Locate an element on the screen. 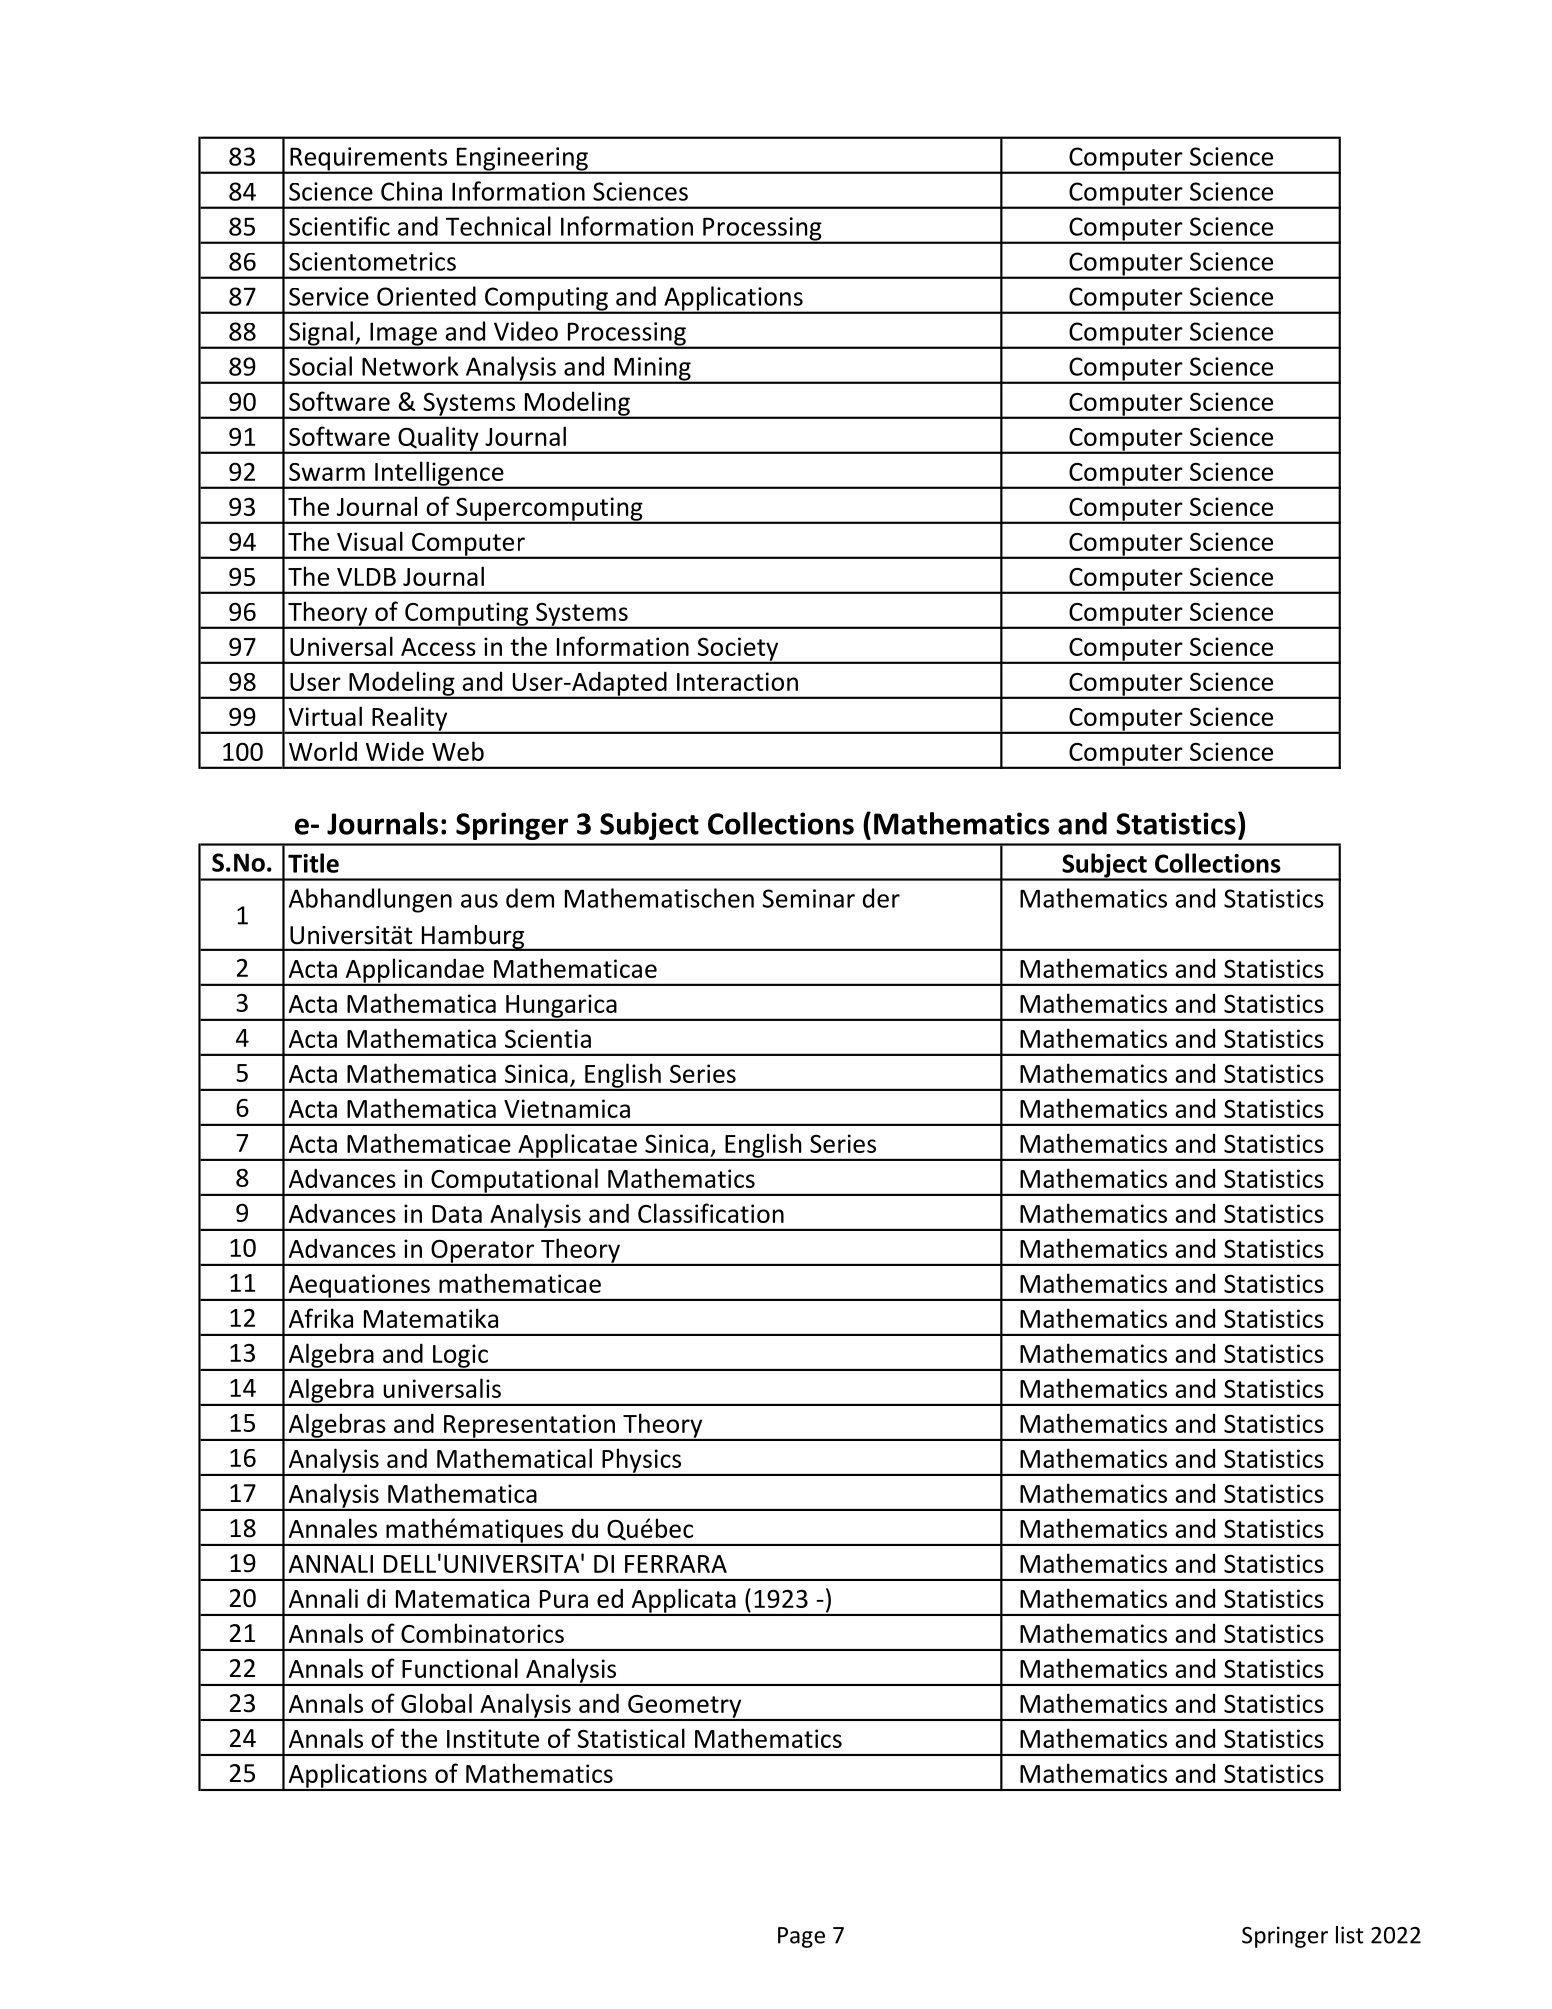 The image size is (1552, 2009). Page is located at coordinates (801, 1937).
